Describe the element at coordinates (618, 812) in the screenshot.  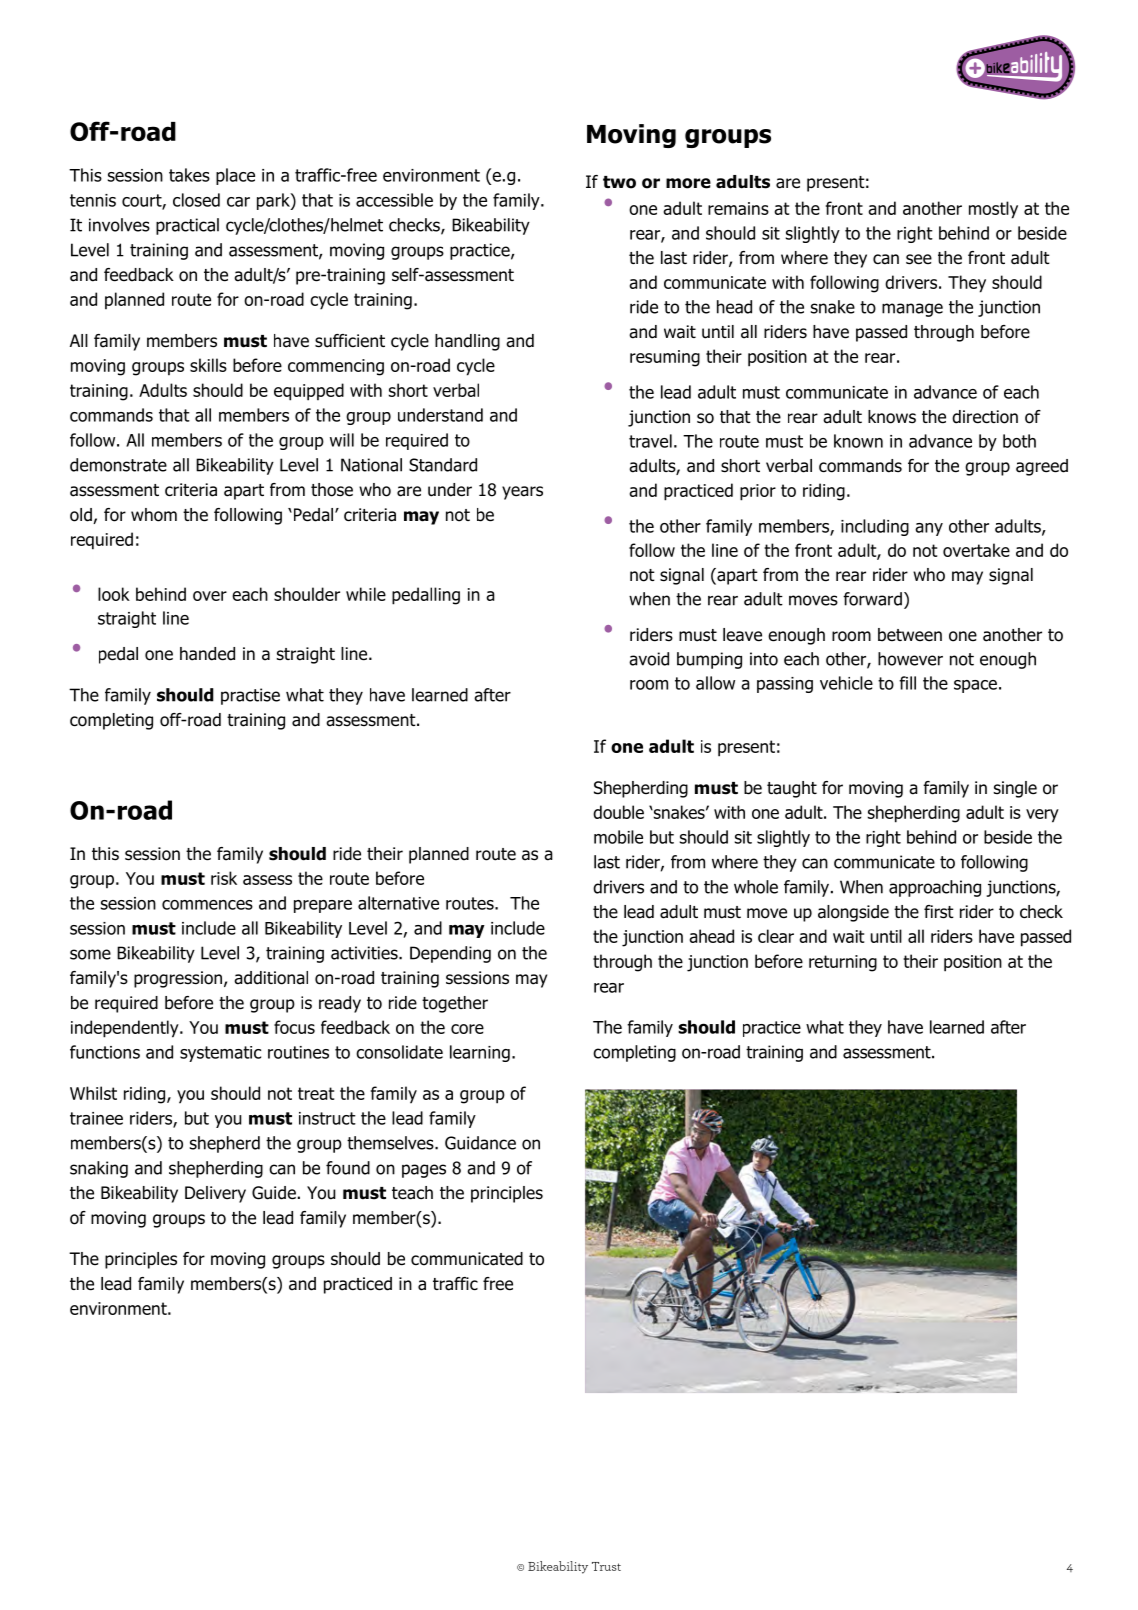
I see `double` at that location.
